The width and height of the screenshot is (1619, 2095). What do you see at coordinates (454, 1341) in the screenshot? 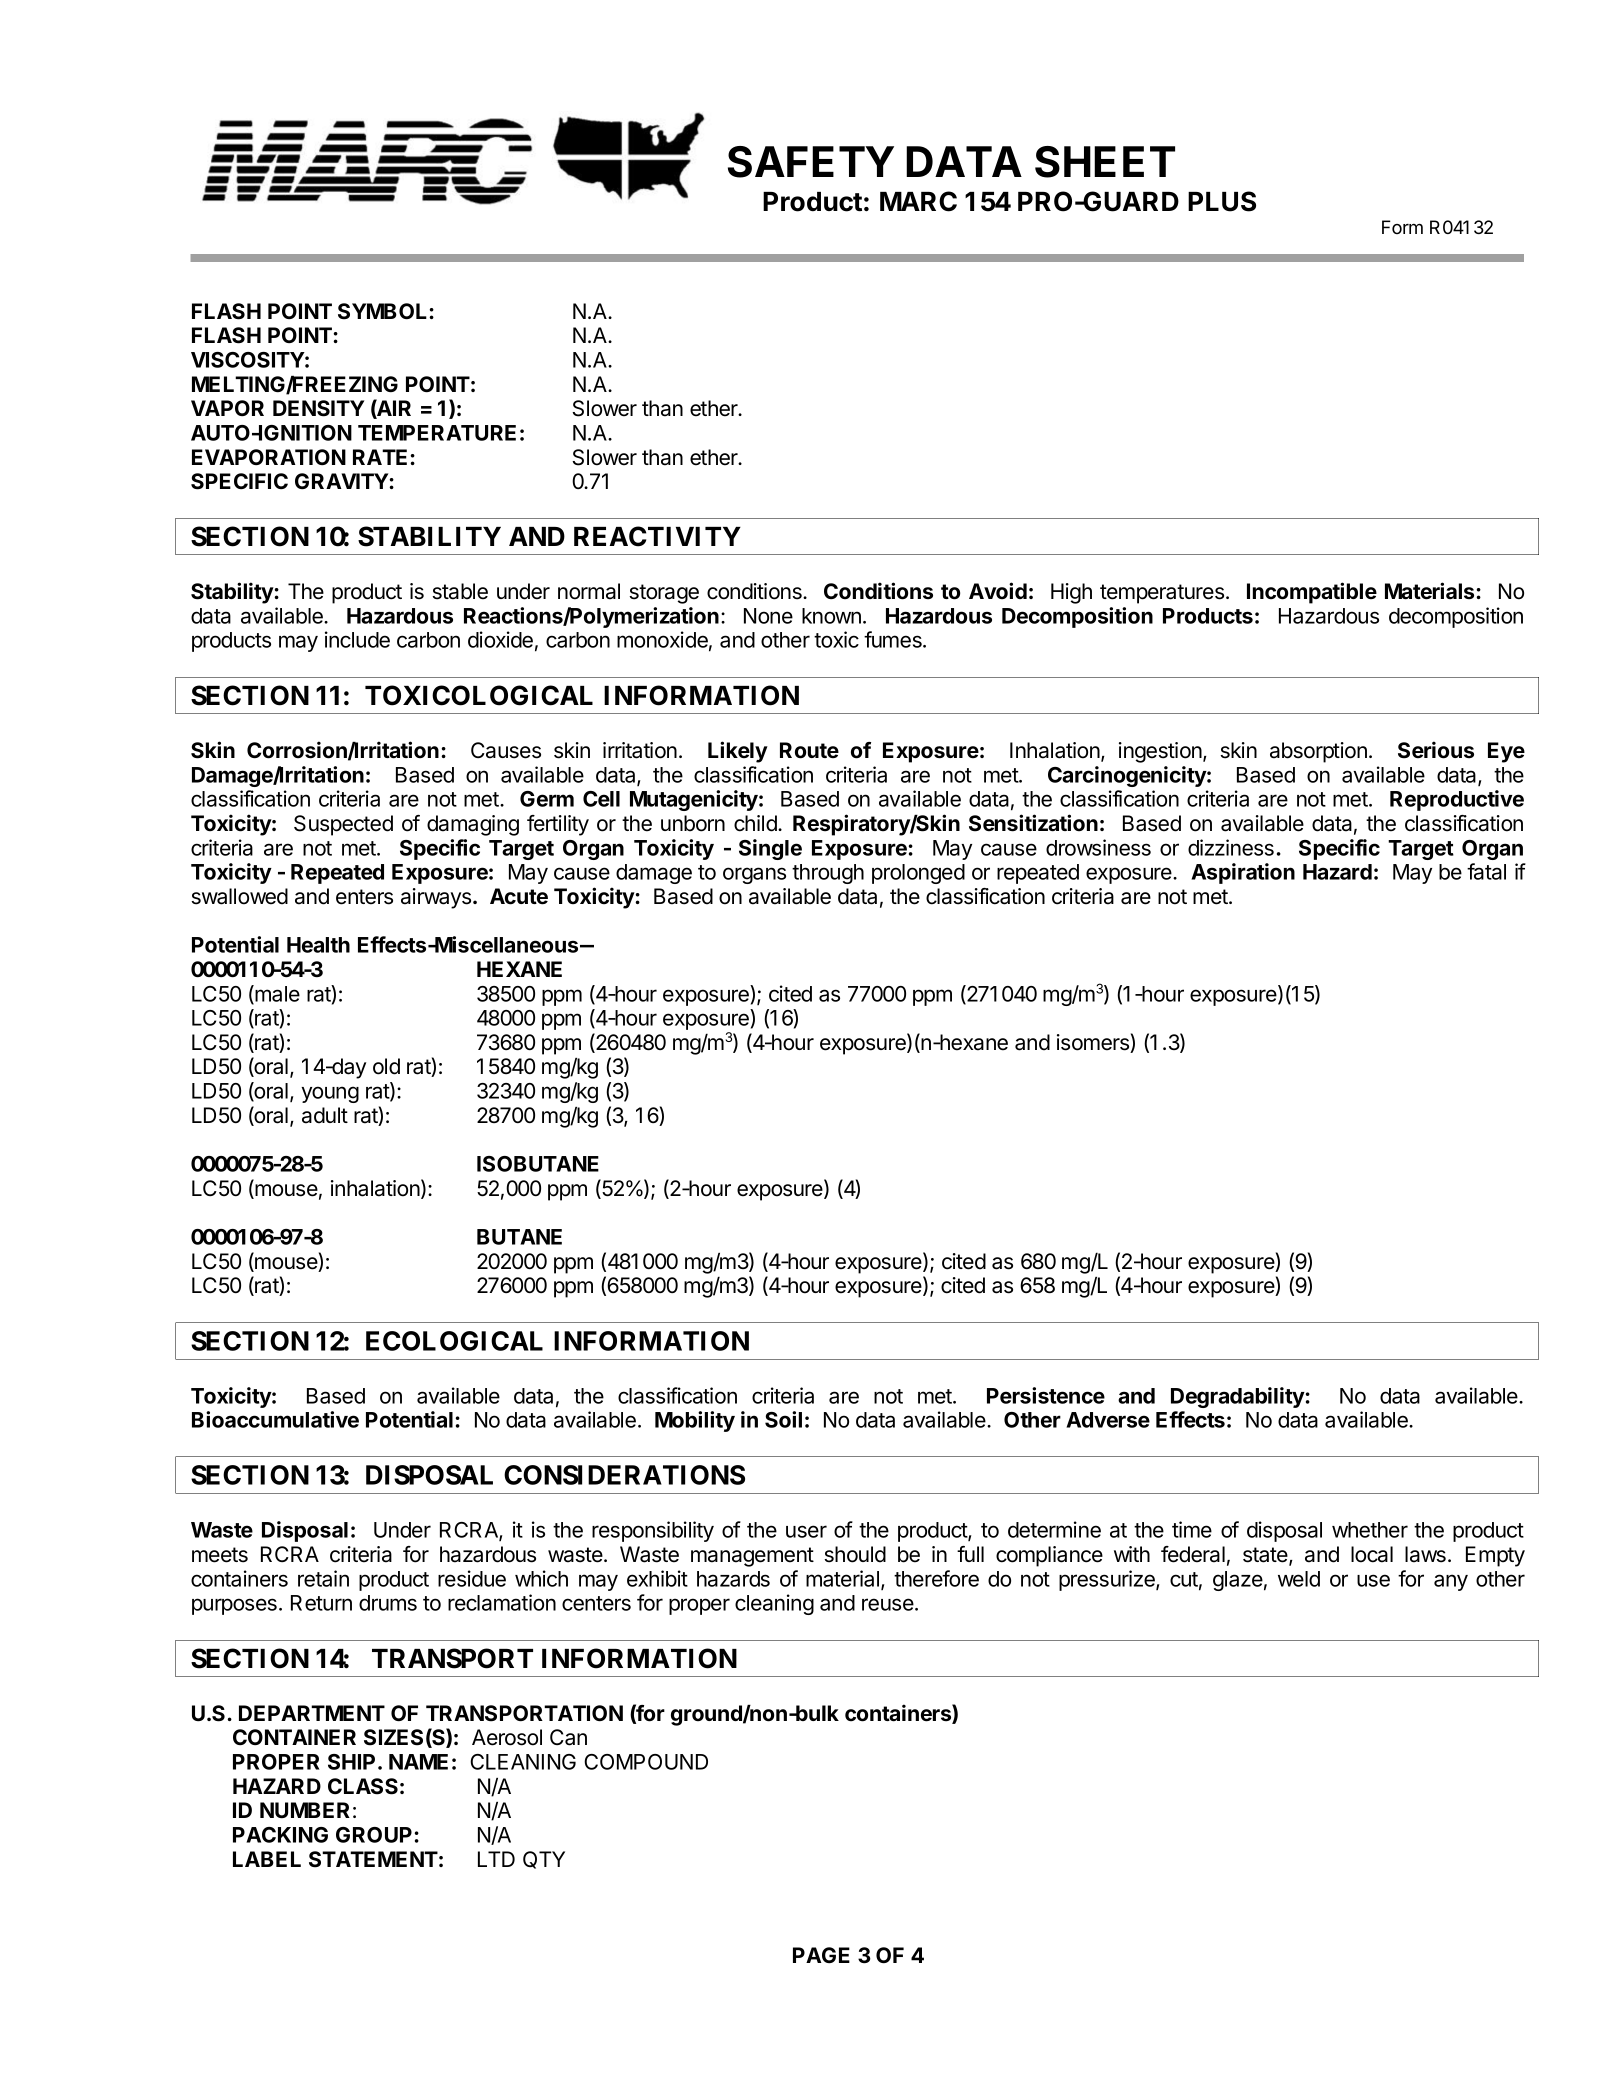
I see `ECOLOGICAL` at bounding box center [454, 1341].
